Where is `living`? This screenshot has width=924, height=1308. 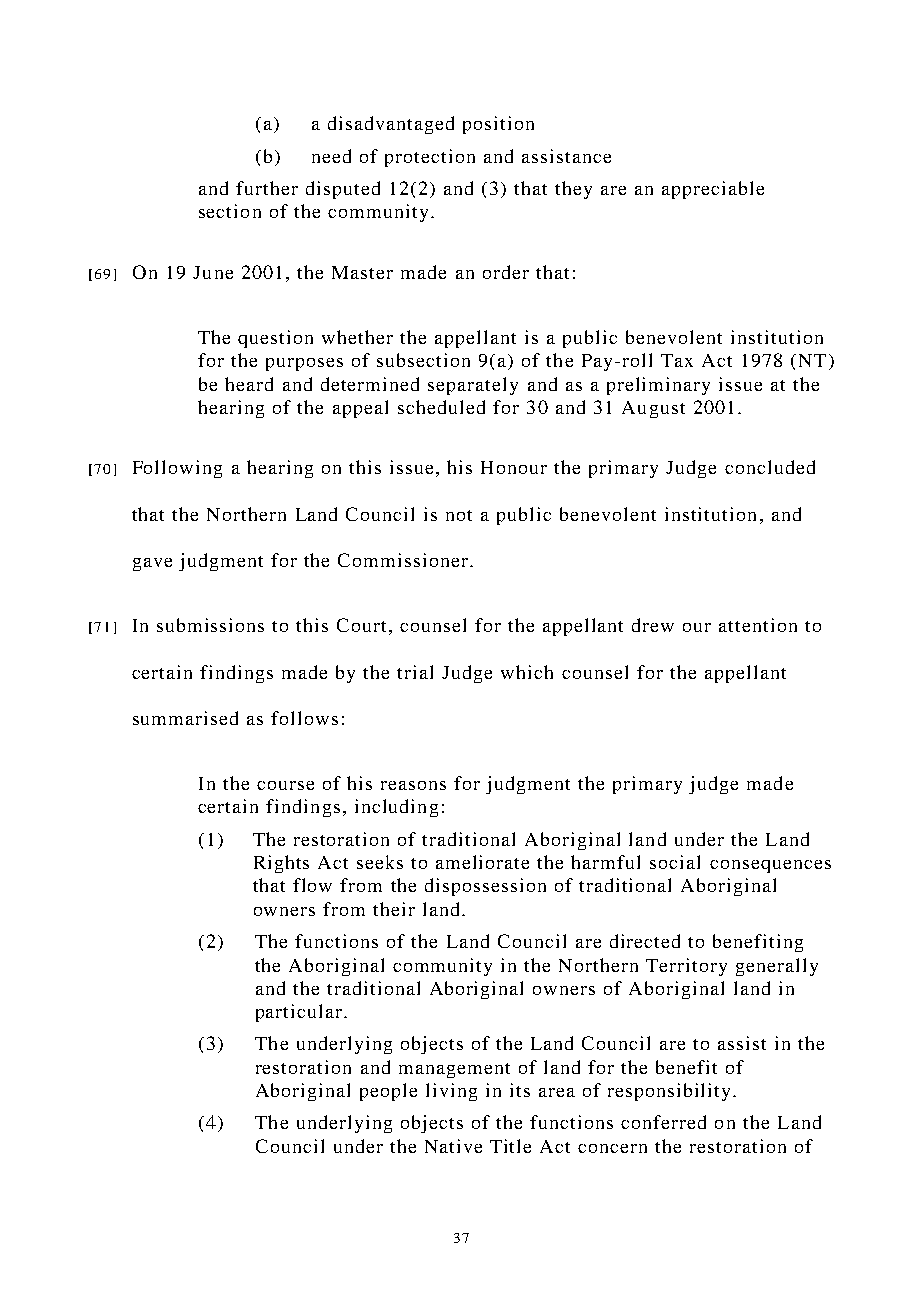 living is located at coordinates (451, 1092).
